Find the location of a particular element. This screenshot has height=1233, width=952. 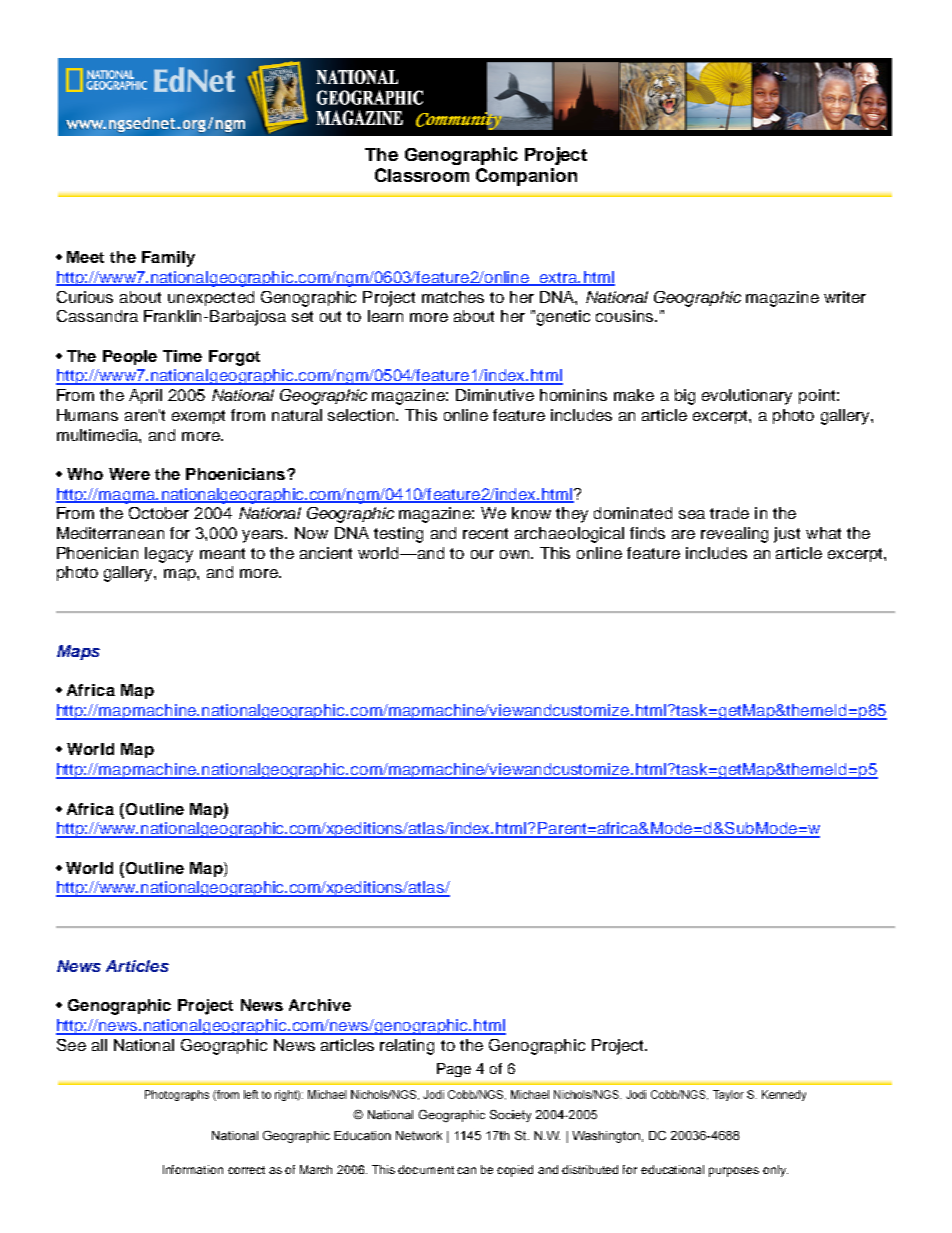

Family is located at coordinates (168, 259).
